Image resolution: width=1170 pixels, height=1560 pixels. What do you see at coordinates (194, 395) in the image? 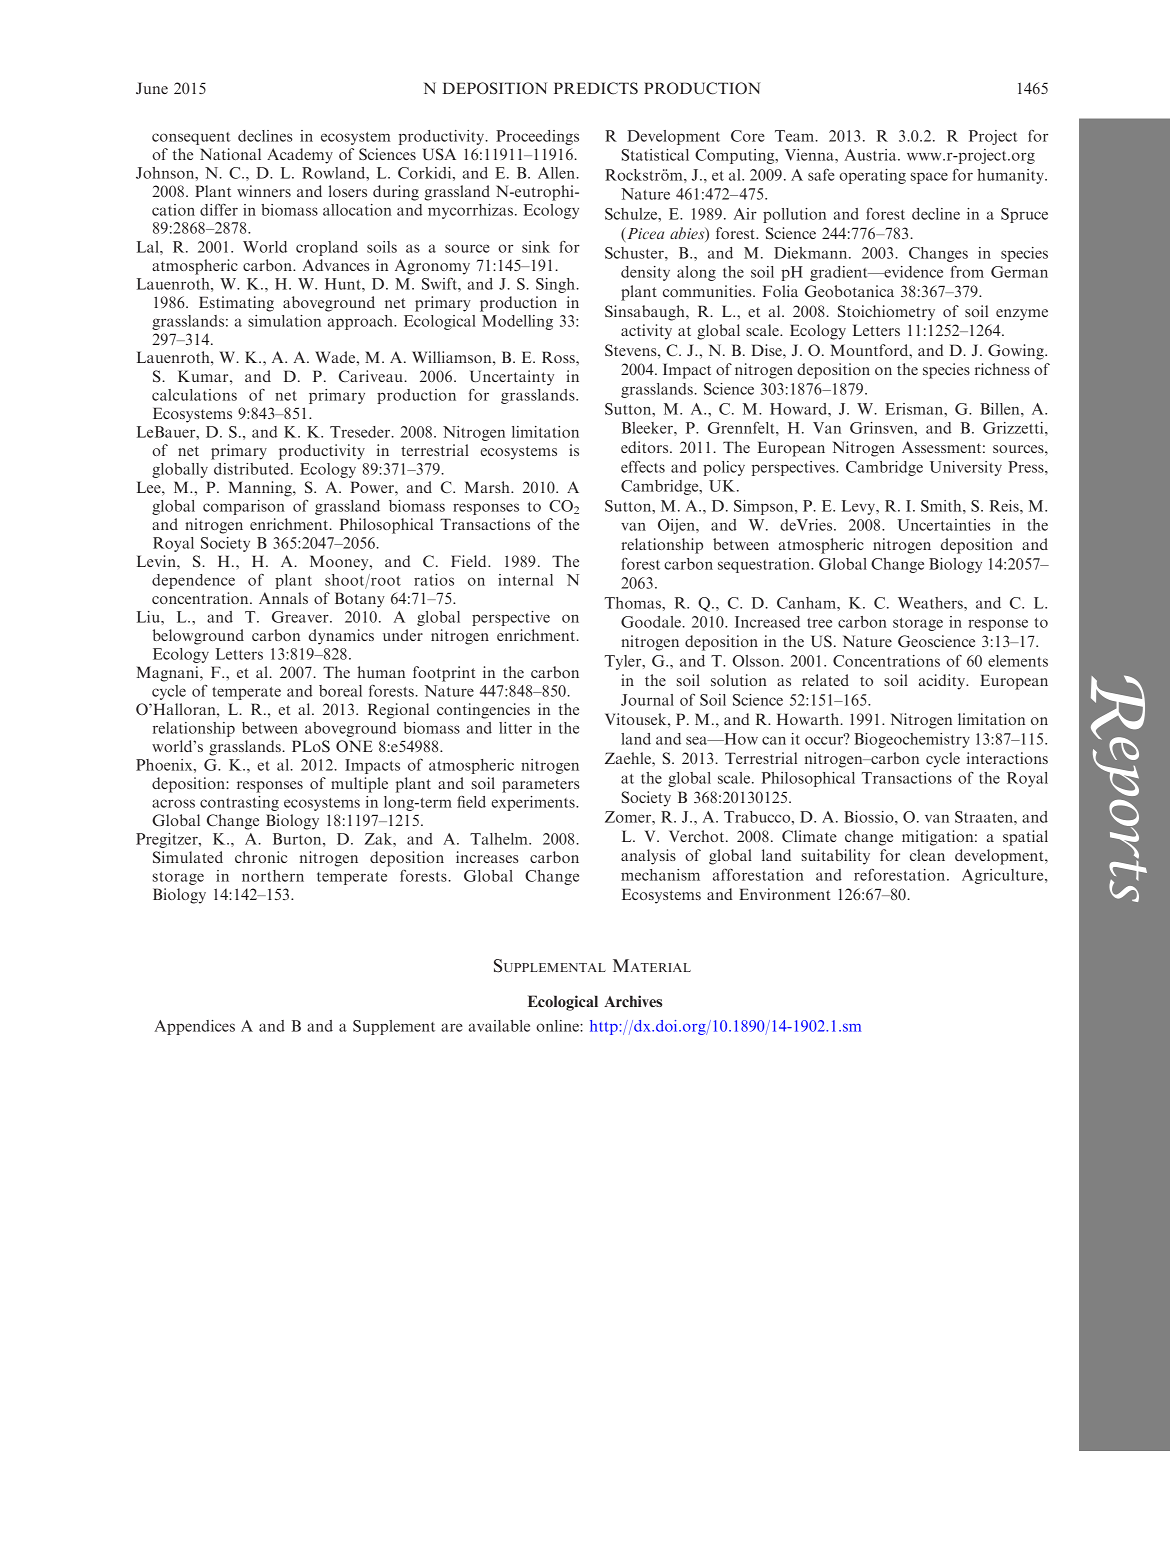
I see `calculations` at bounding box center [194, 395].
